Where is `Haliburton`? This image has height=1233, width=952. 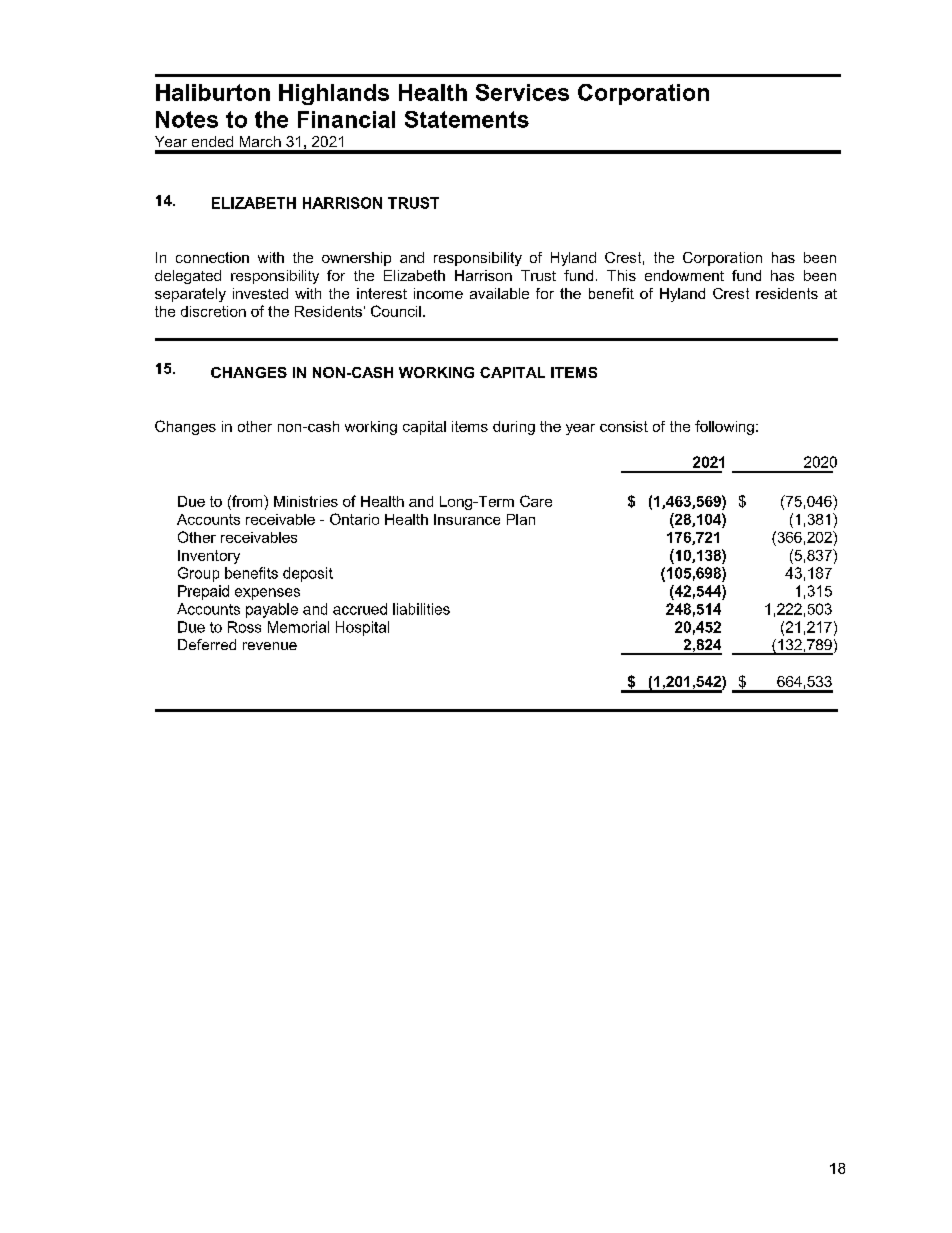 Haliburton is located at coordinates (213, 92).
